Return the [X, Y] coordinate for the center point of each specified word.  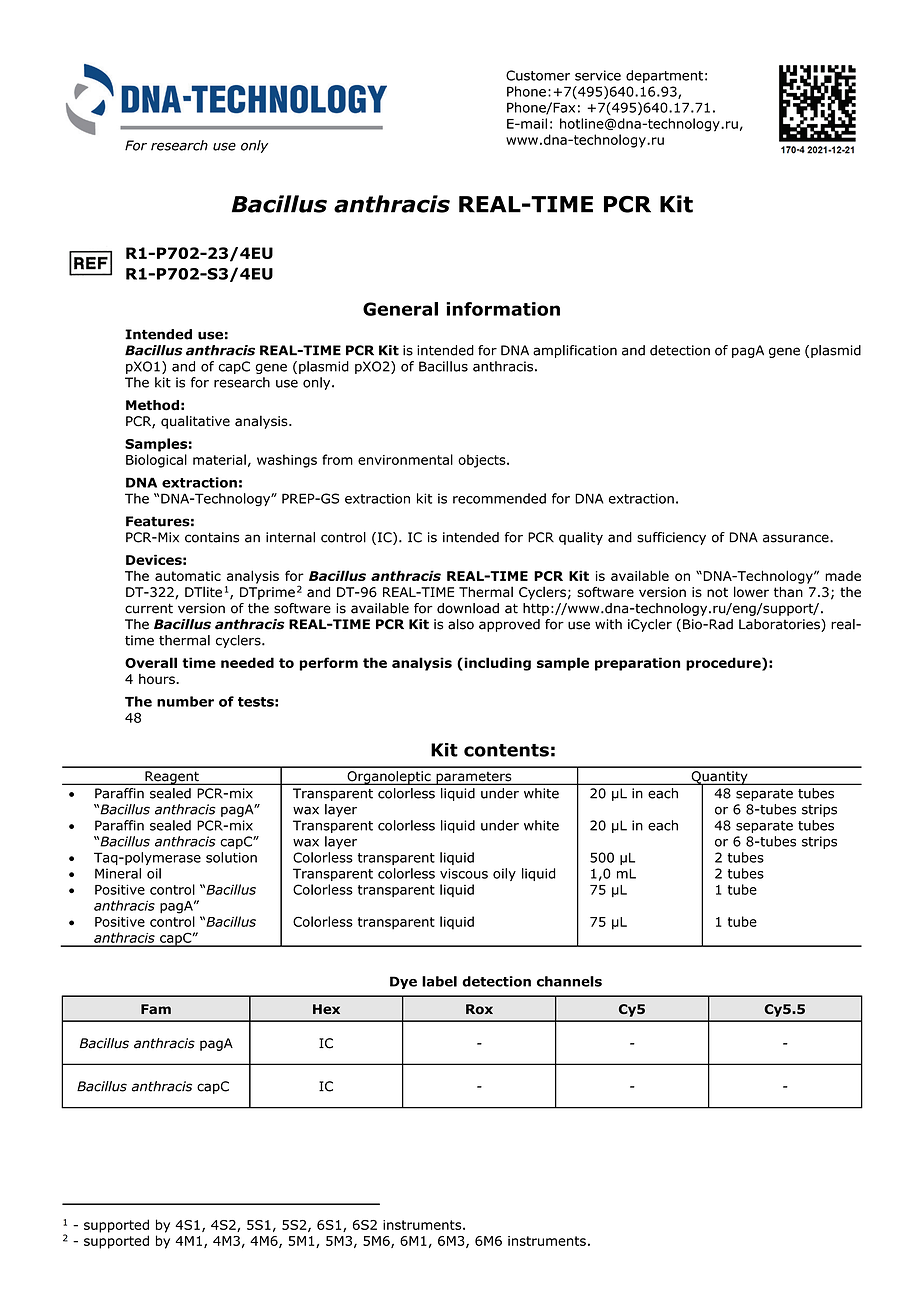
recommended [499, 498]
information [503, 309]
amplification [575, 351]
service [598, 75]
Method [152, 405]
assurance [797, 538]
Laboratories [780, 625]
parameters [474, 778]
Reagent [172, 778]
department [664, 76]
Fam [156, 1009]
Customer [538, 75]
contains [212, 537]
